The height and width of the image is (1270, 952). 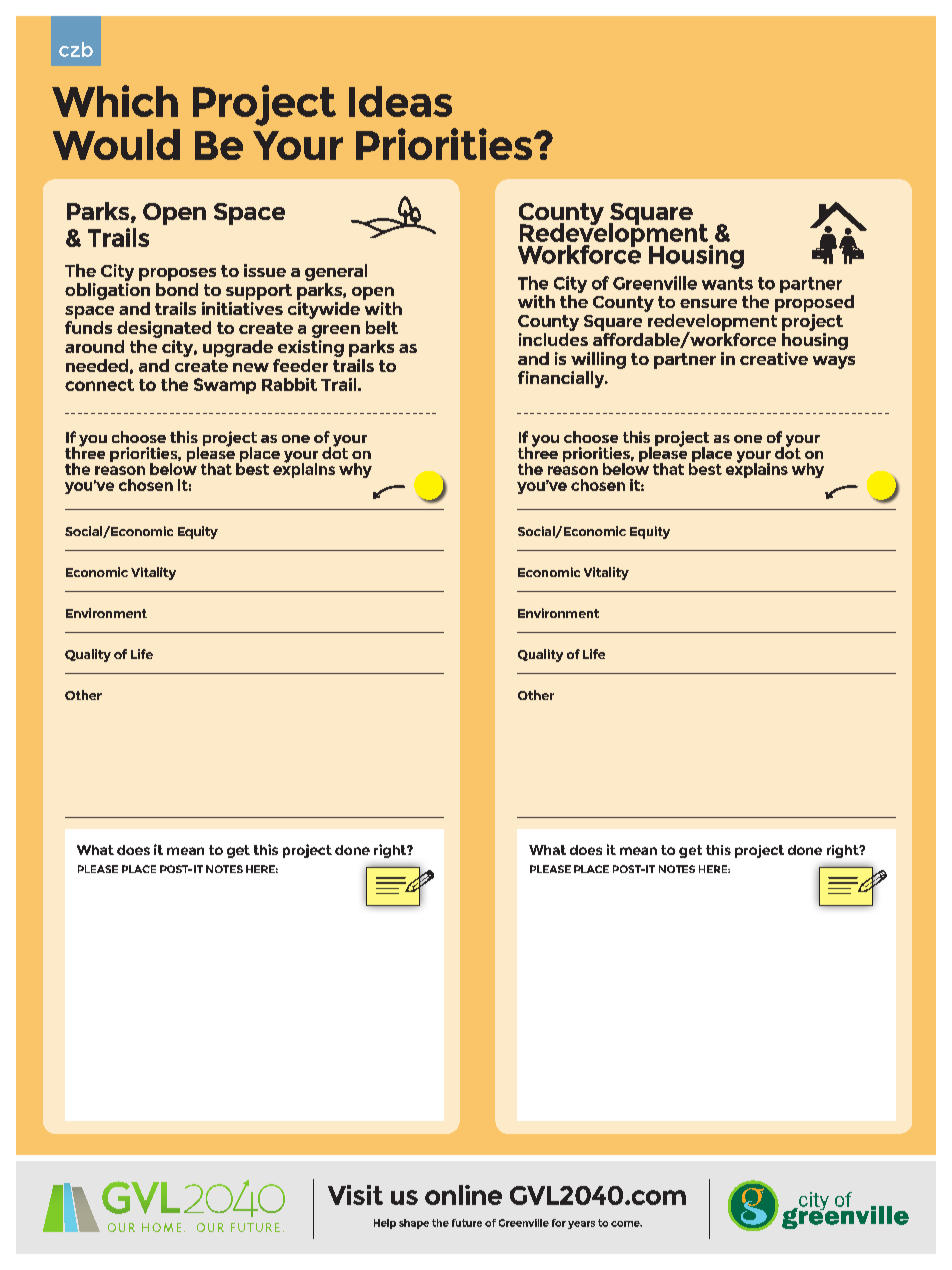 What do you see at coordinates (355, 1195) in the image?
I see `Visit` at bounding box center [355, 1195].
